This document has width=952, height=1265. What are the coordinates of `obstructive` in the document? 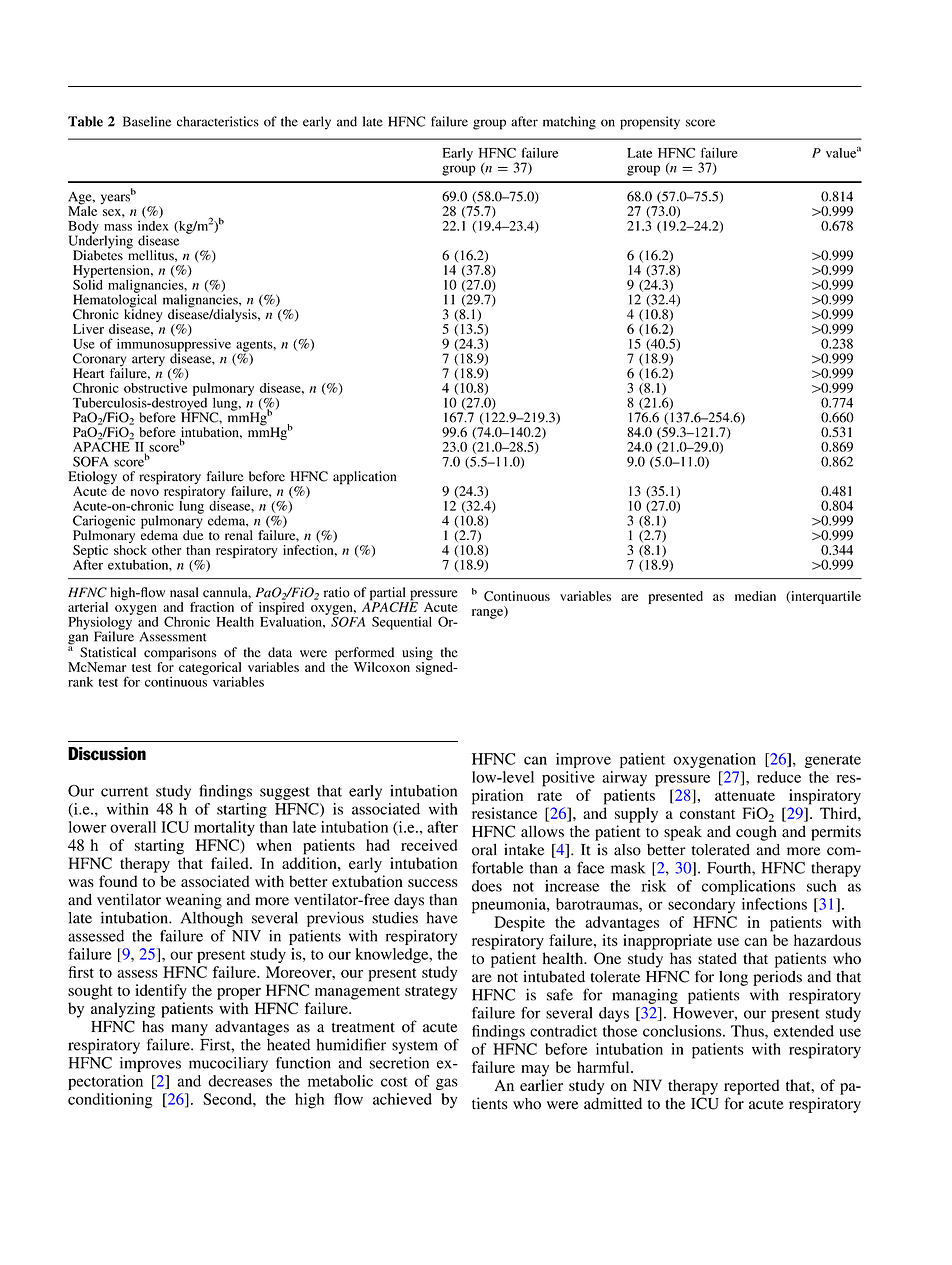 It's located at (155, 388).
